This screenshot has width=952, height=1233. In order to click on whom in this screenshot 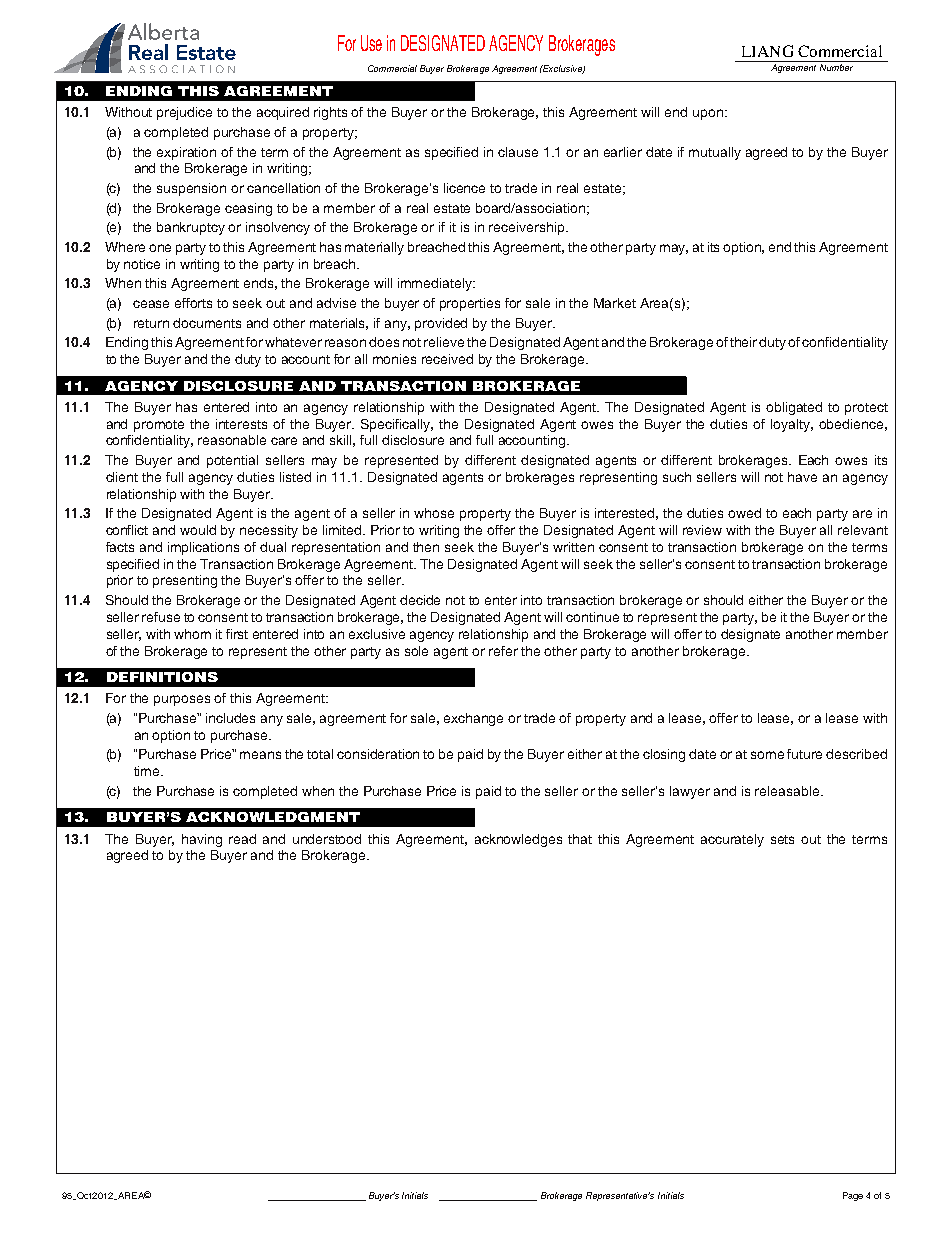, I will do `click(192, 634)`.
